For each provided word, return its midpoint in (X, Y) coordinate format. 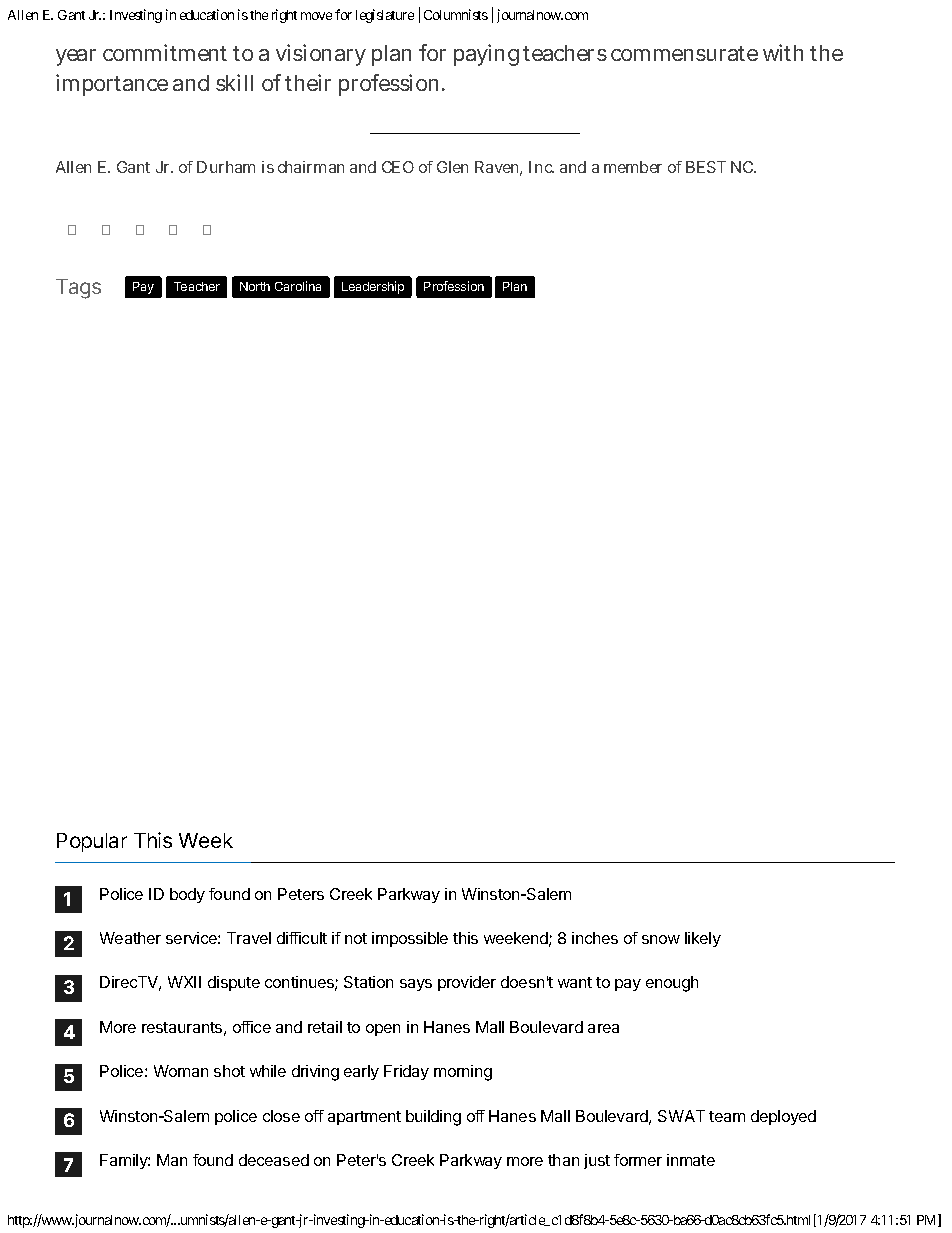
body (187, 895)
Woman (181, 1071)
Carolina (298, 286)
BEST (706, 167)
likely (703, 939)
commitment (165, 52)
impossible (410, 939)
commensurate (684, 53)
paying (486, 55)
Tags (78, 289)
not (356, 938)
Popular (92, 842)
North (255, 286)
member (633, 167)
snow (661, 939)
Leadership (373, 287)
